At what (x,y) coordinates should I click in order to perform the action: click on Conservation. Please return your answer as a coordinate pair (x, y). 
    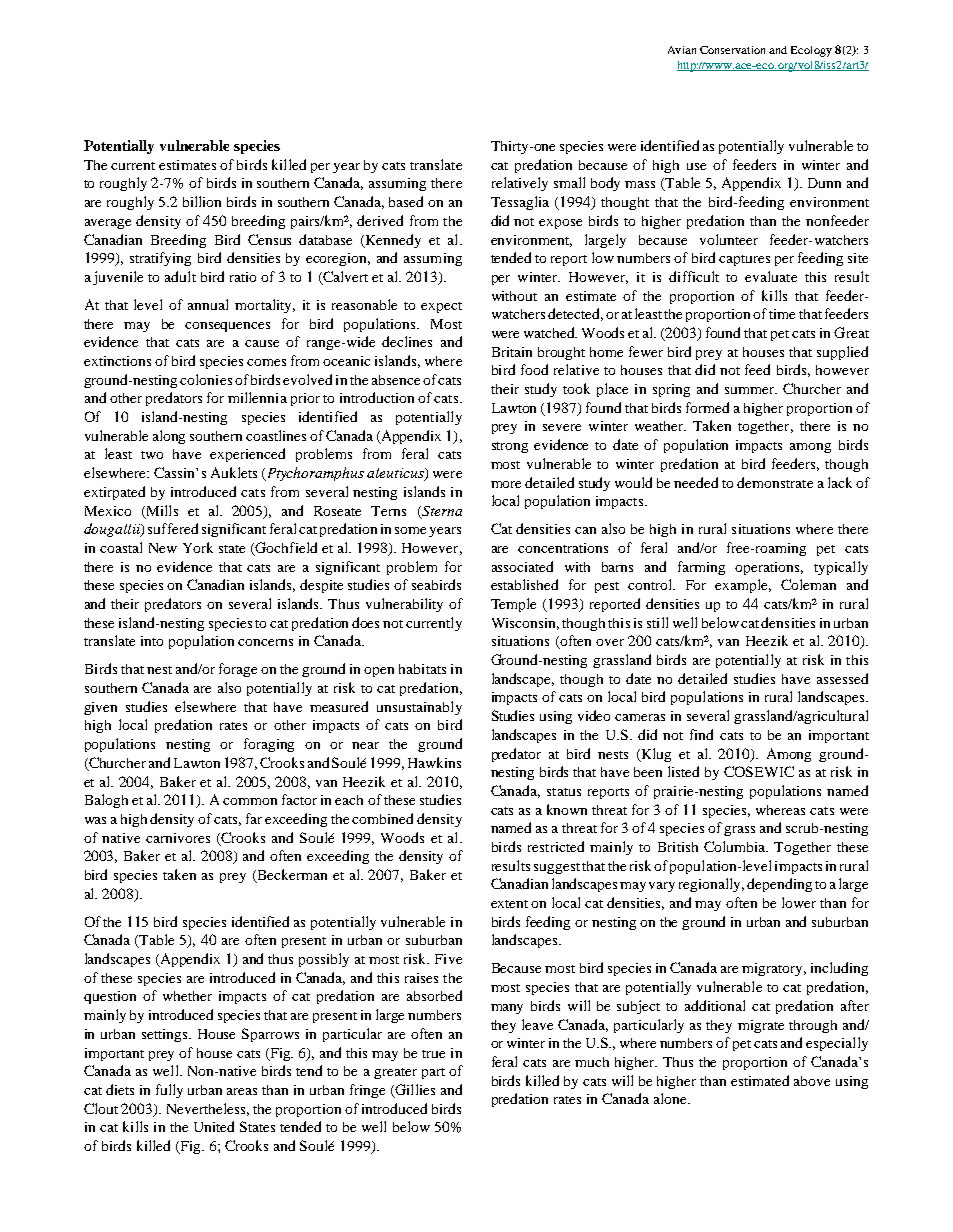
    Looking at the image, I should click on (732, 50).
